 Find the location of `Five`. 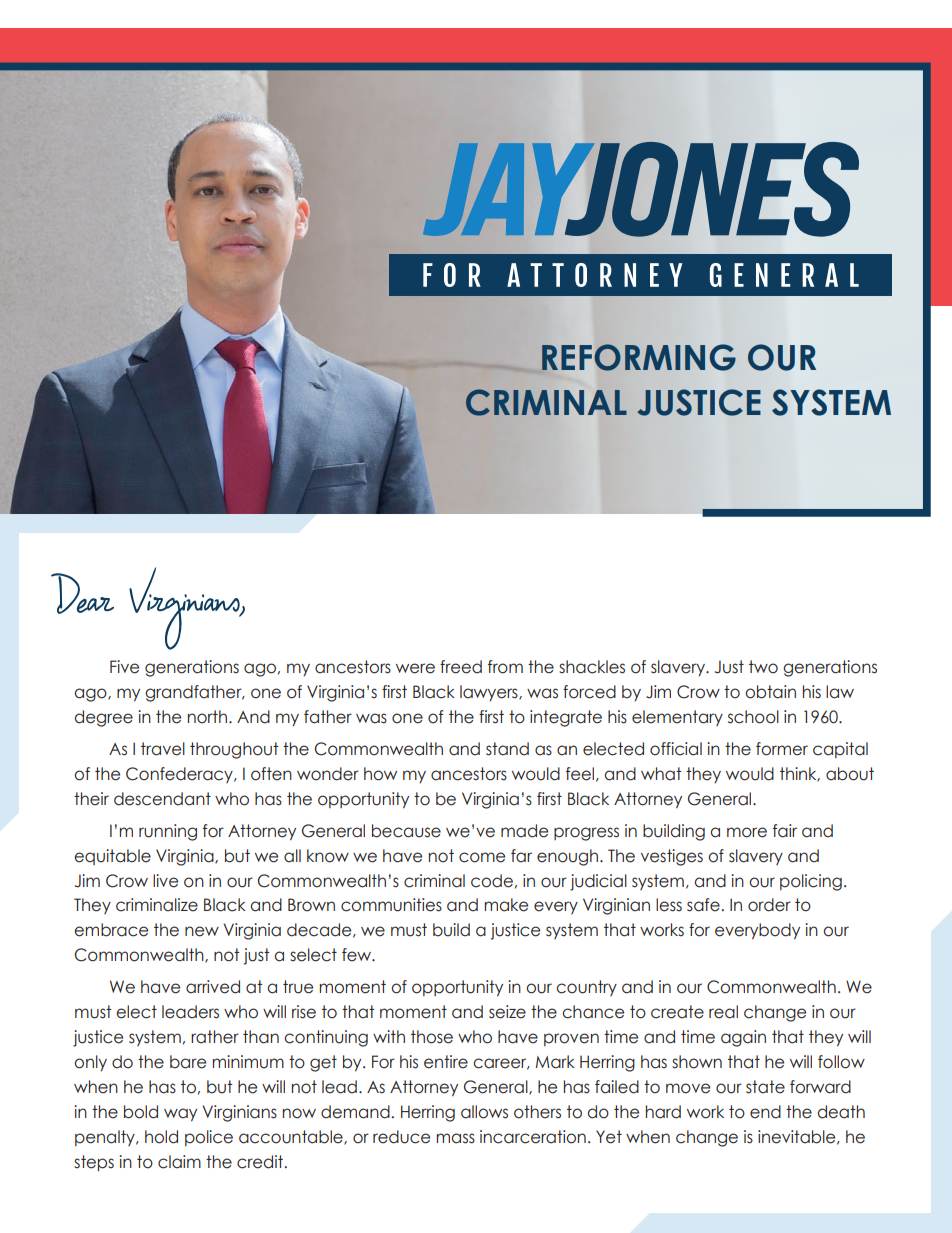

Five is located at coordinates (124, 667).
